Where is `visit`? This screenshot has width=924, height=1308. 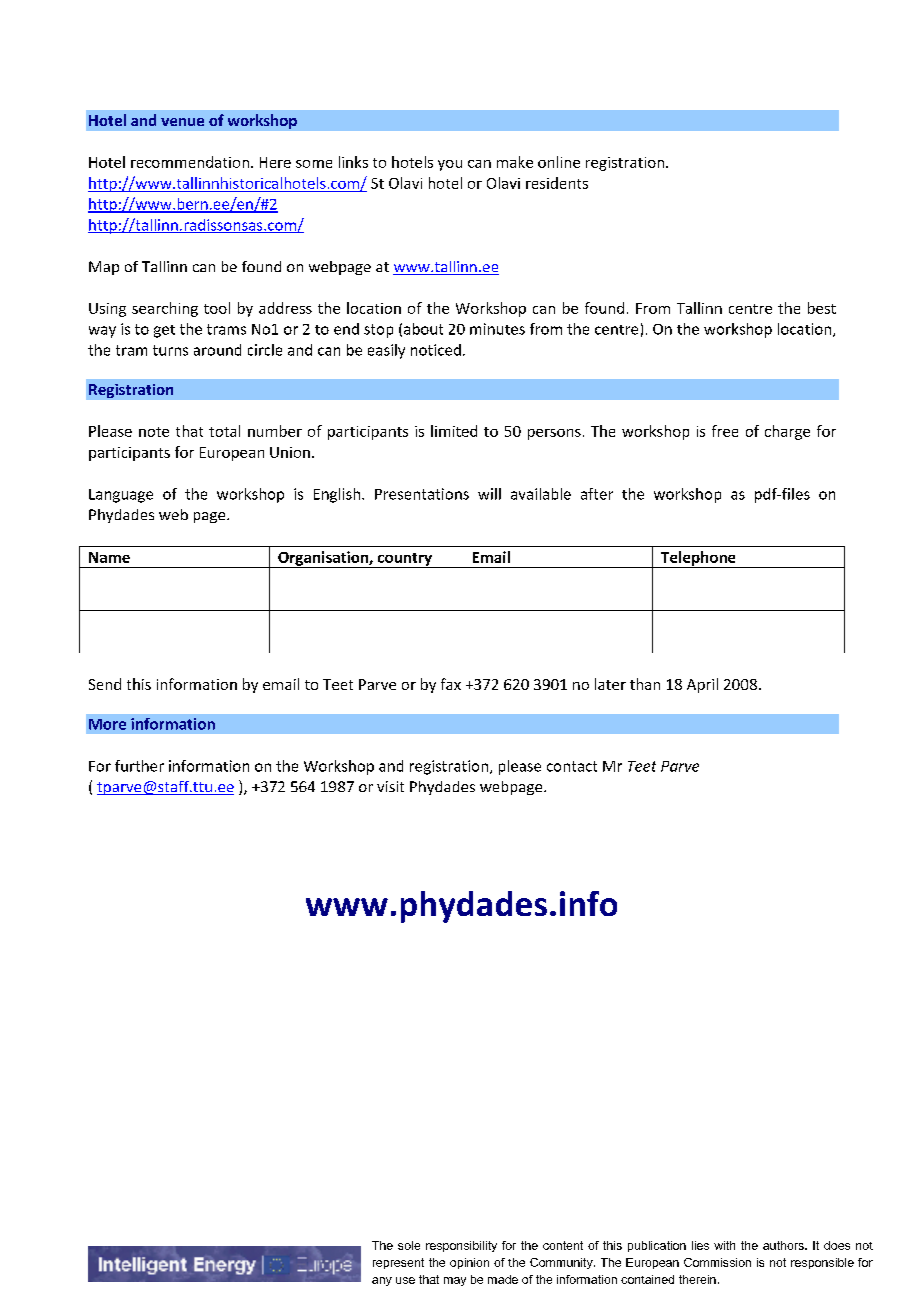
visit is located at coordinates (390, 786).
